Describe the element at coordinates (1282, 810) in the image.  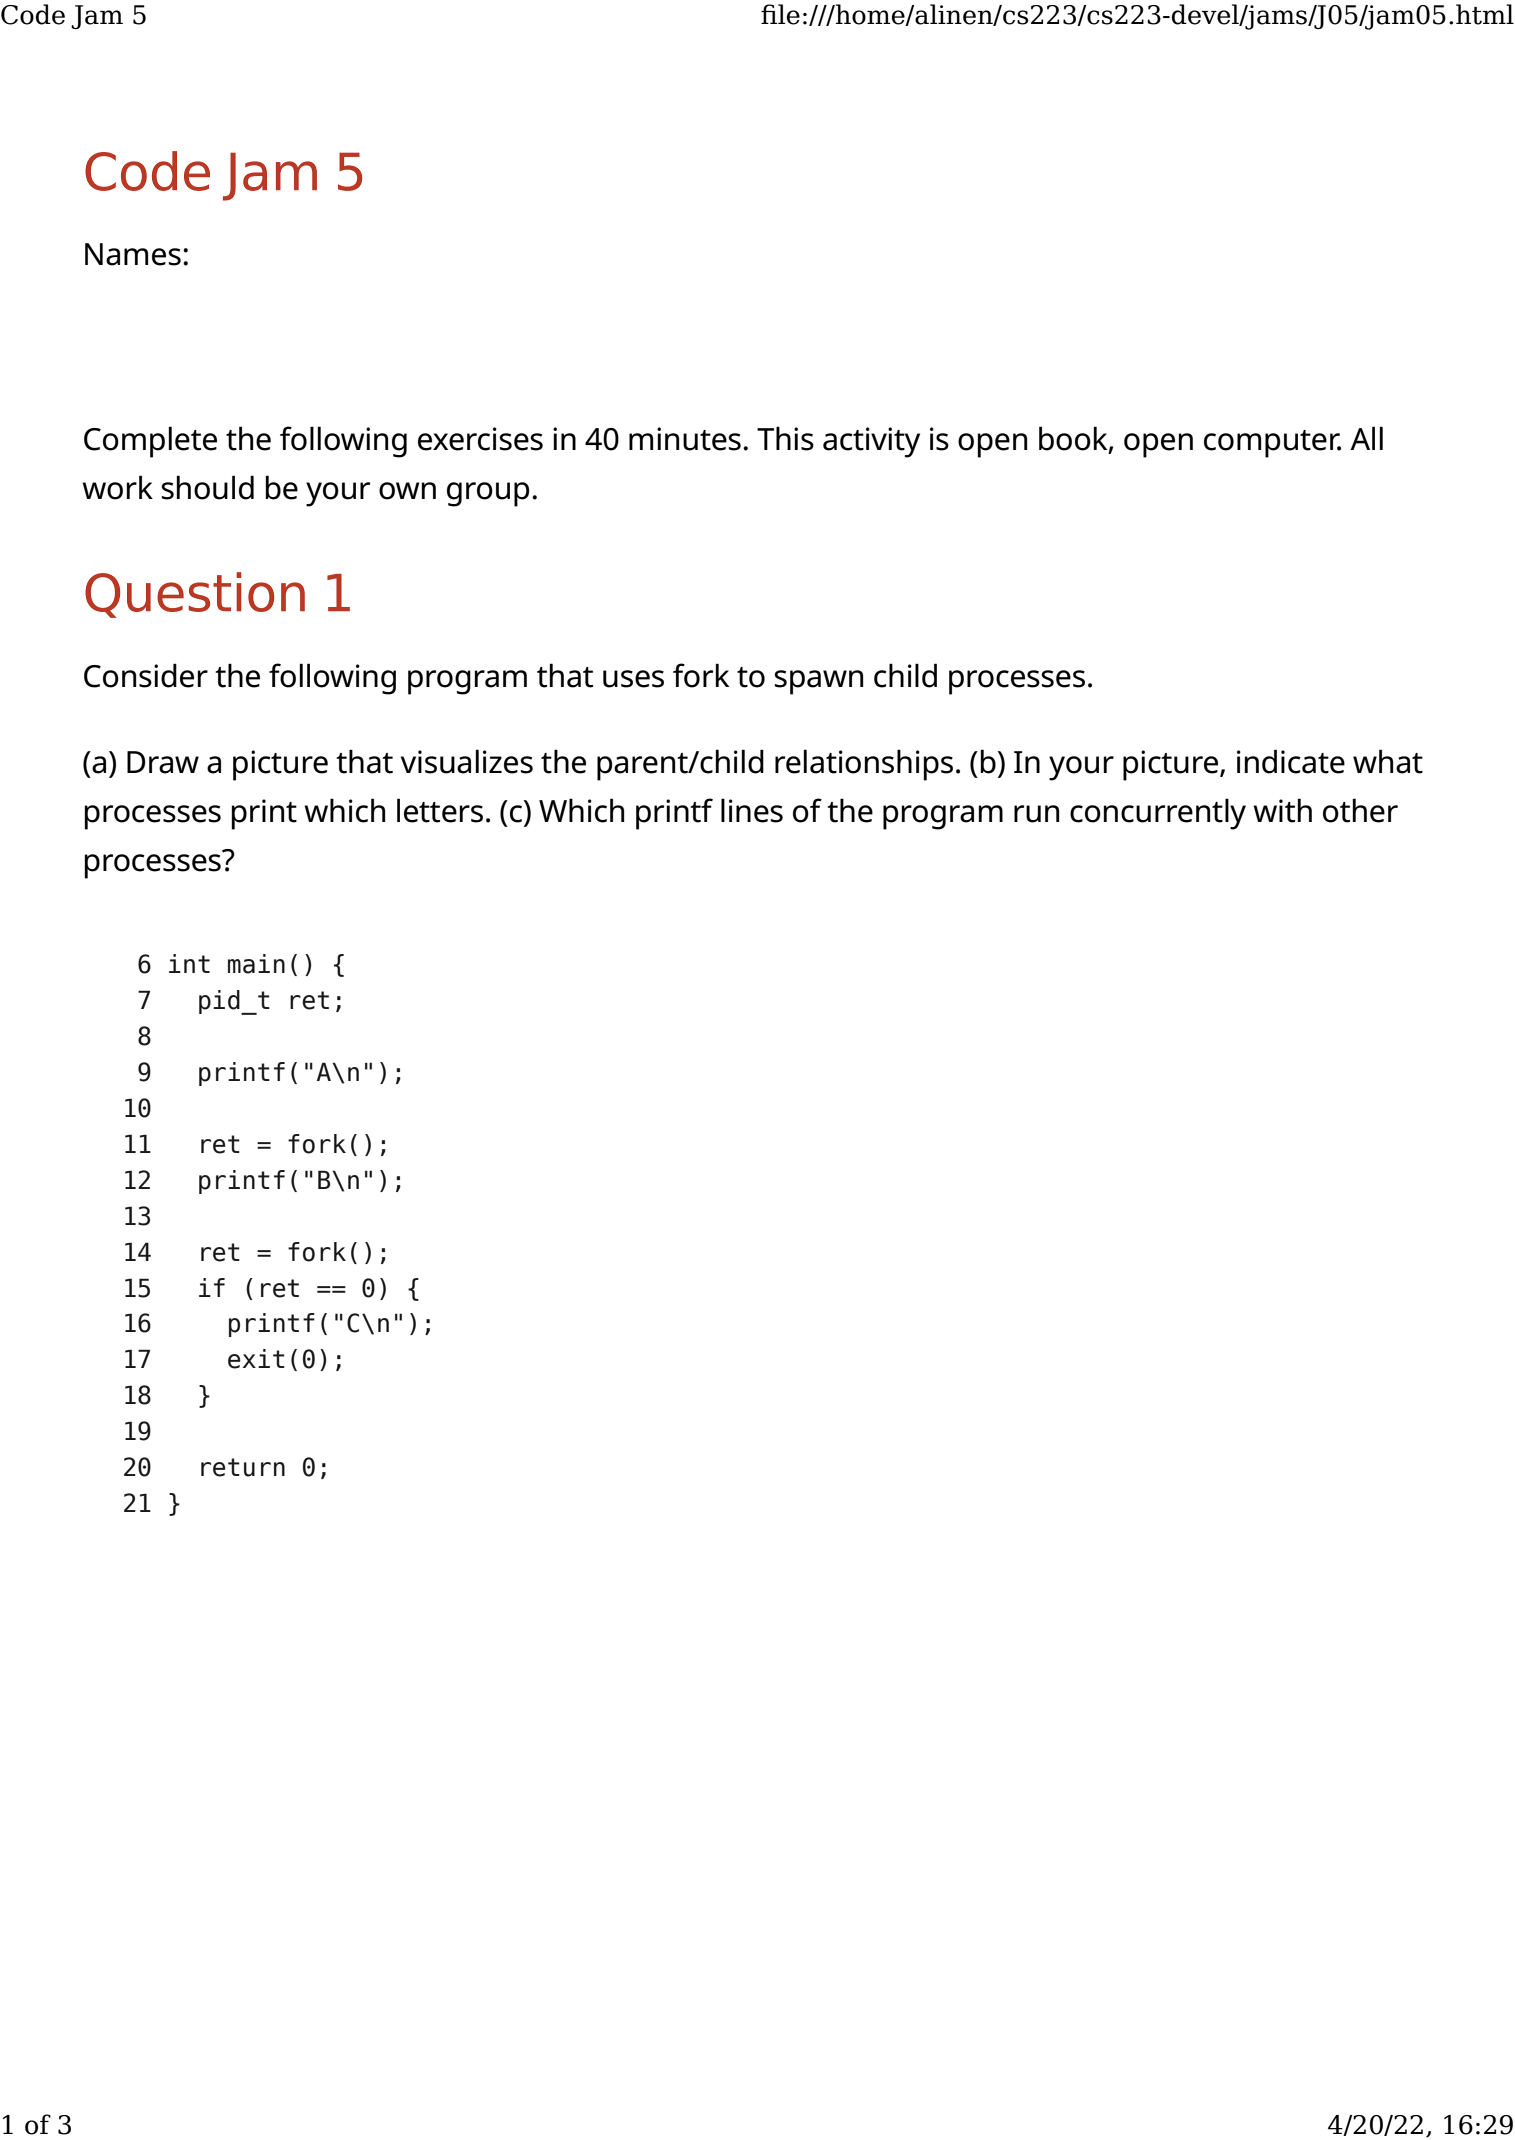
I see `with` at that location.
